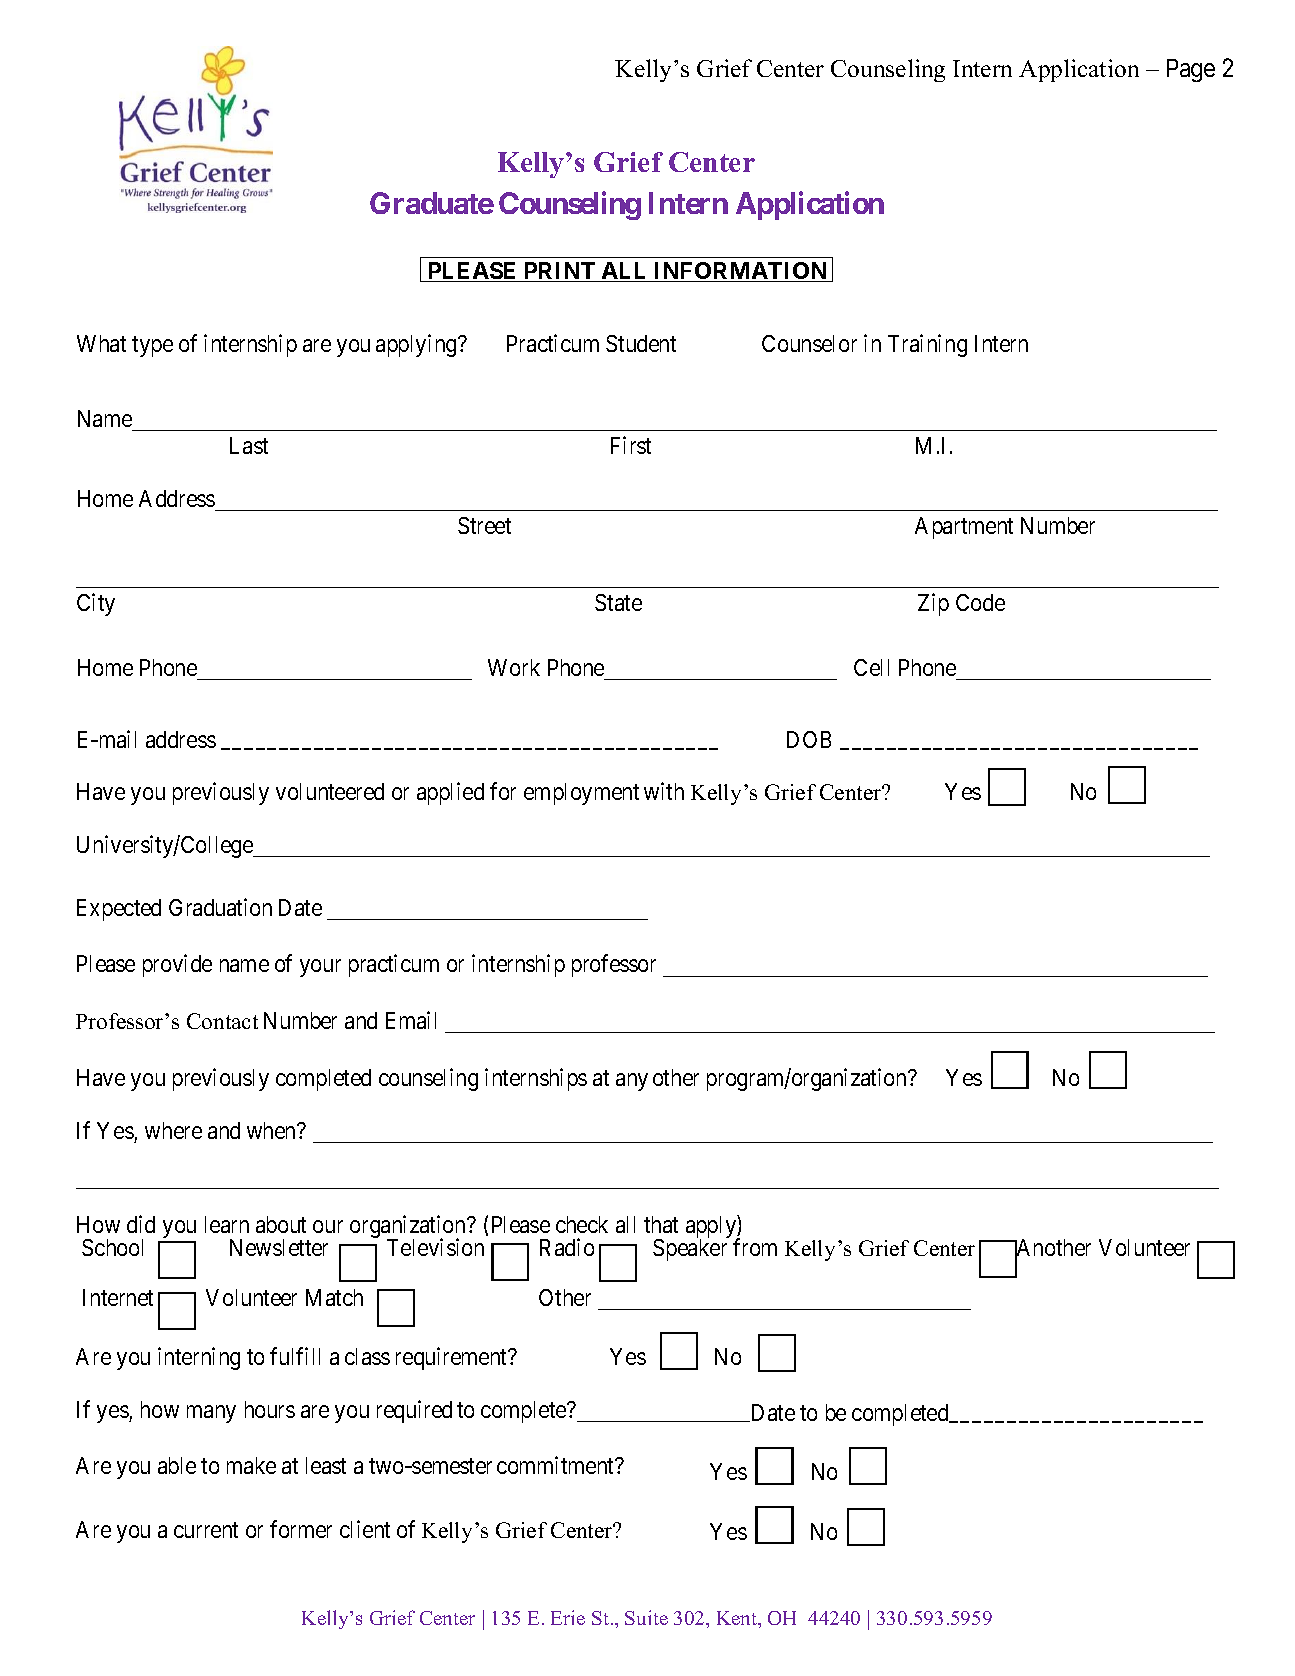  What do you see at coordinates (206, 1530) in the screenshot?
I see `current` at bounding box center [206, 1530].
